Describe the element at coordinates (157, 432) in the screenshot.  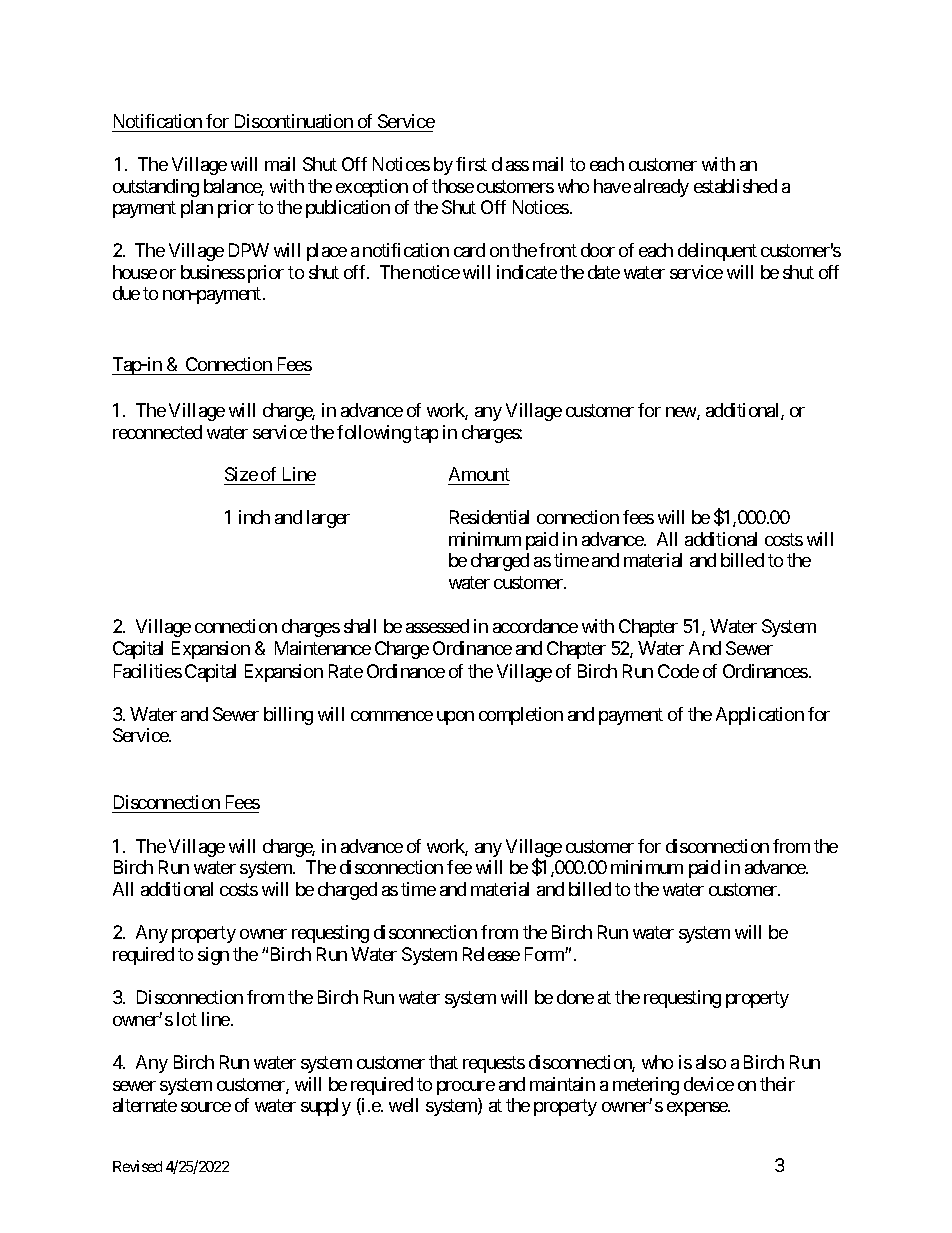
I see `reconnected` at that location.
